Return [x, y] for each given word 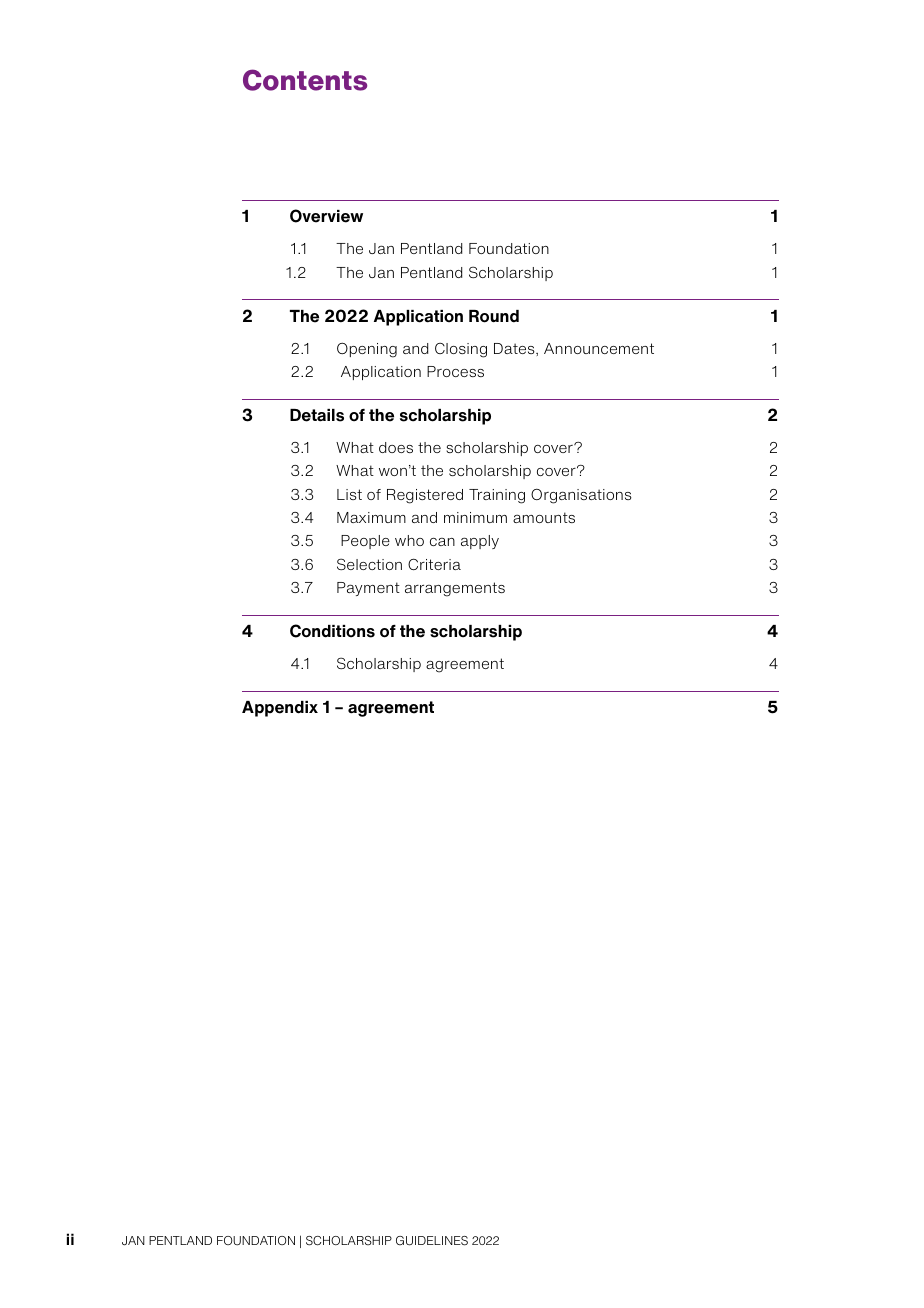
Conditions [332, 631]
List [349, 494]
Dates [515, 348]
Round [494, 316]
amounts [544, 517]
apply [480, 542]
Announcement [599, 348]
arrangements [455, 589]
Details [317, 415]
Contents [305, 80]
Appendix [280, 709]
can [442, 542]
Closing [461, 350]
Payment [368, 589]
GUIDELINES [432, 1241]
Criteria [434, 564]
